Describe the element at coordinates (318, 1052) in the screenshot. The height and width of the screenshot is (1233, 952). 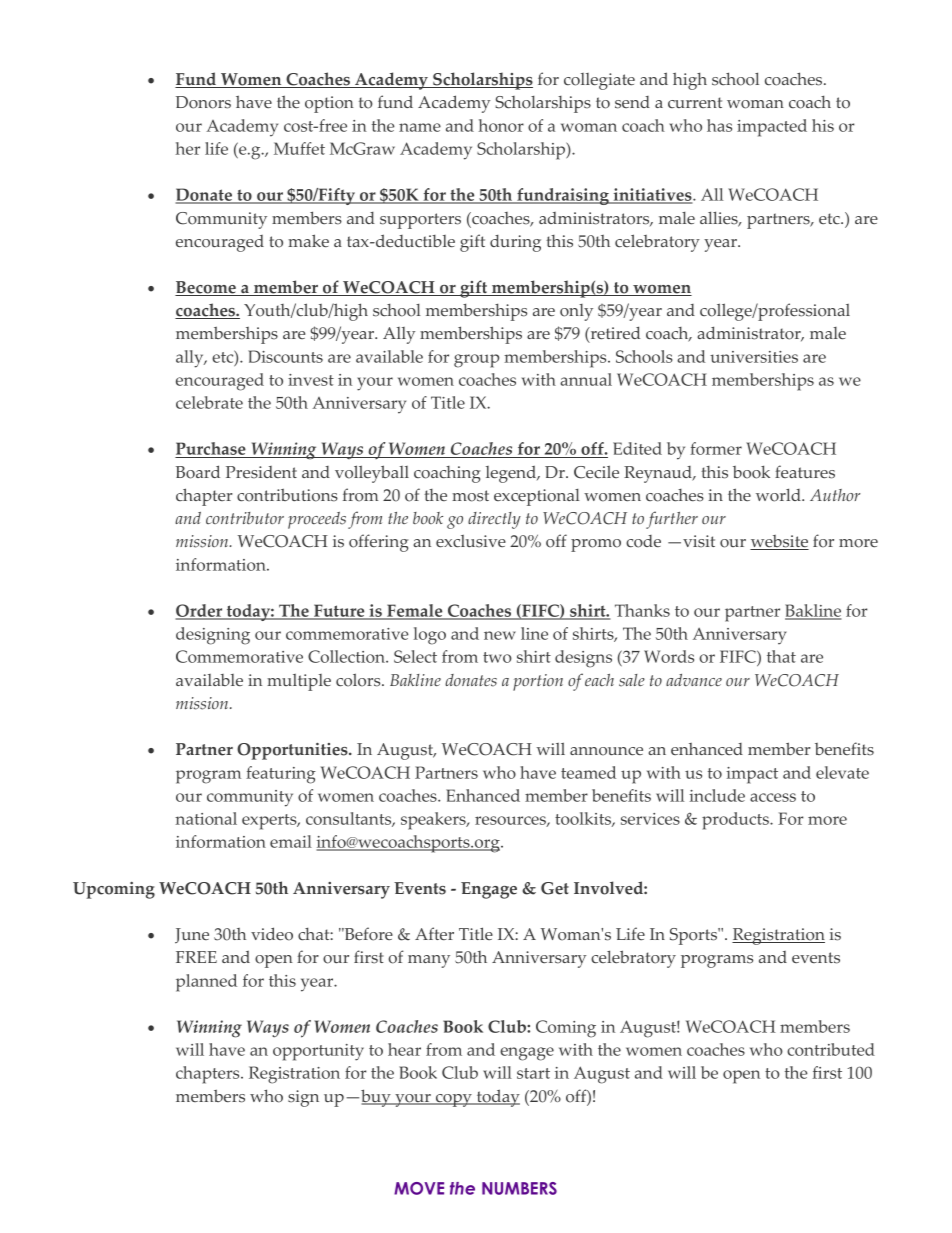
I see `opportunity` at that location.
